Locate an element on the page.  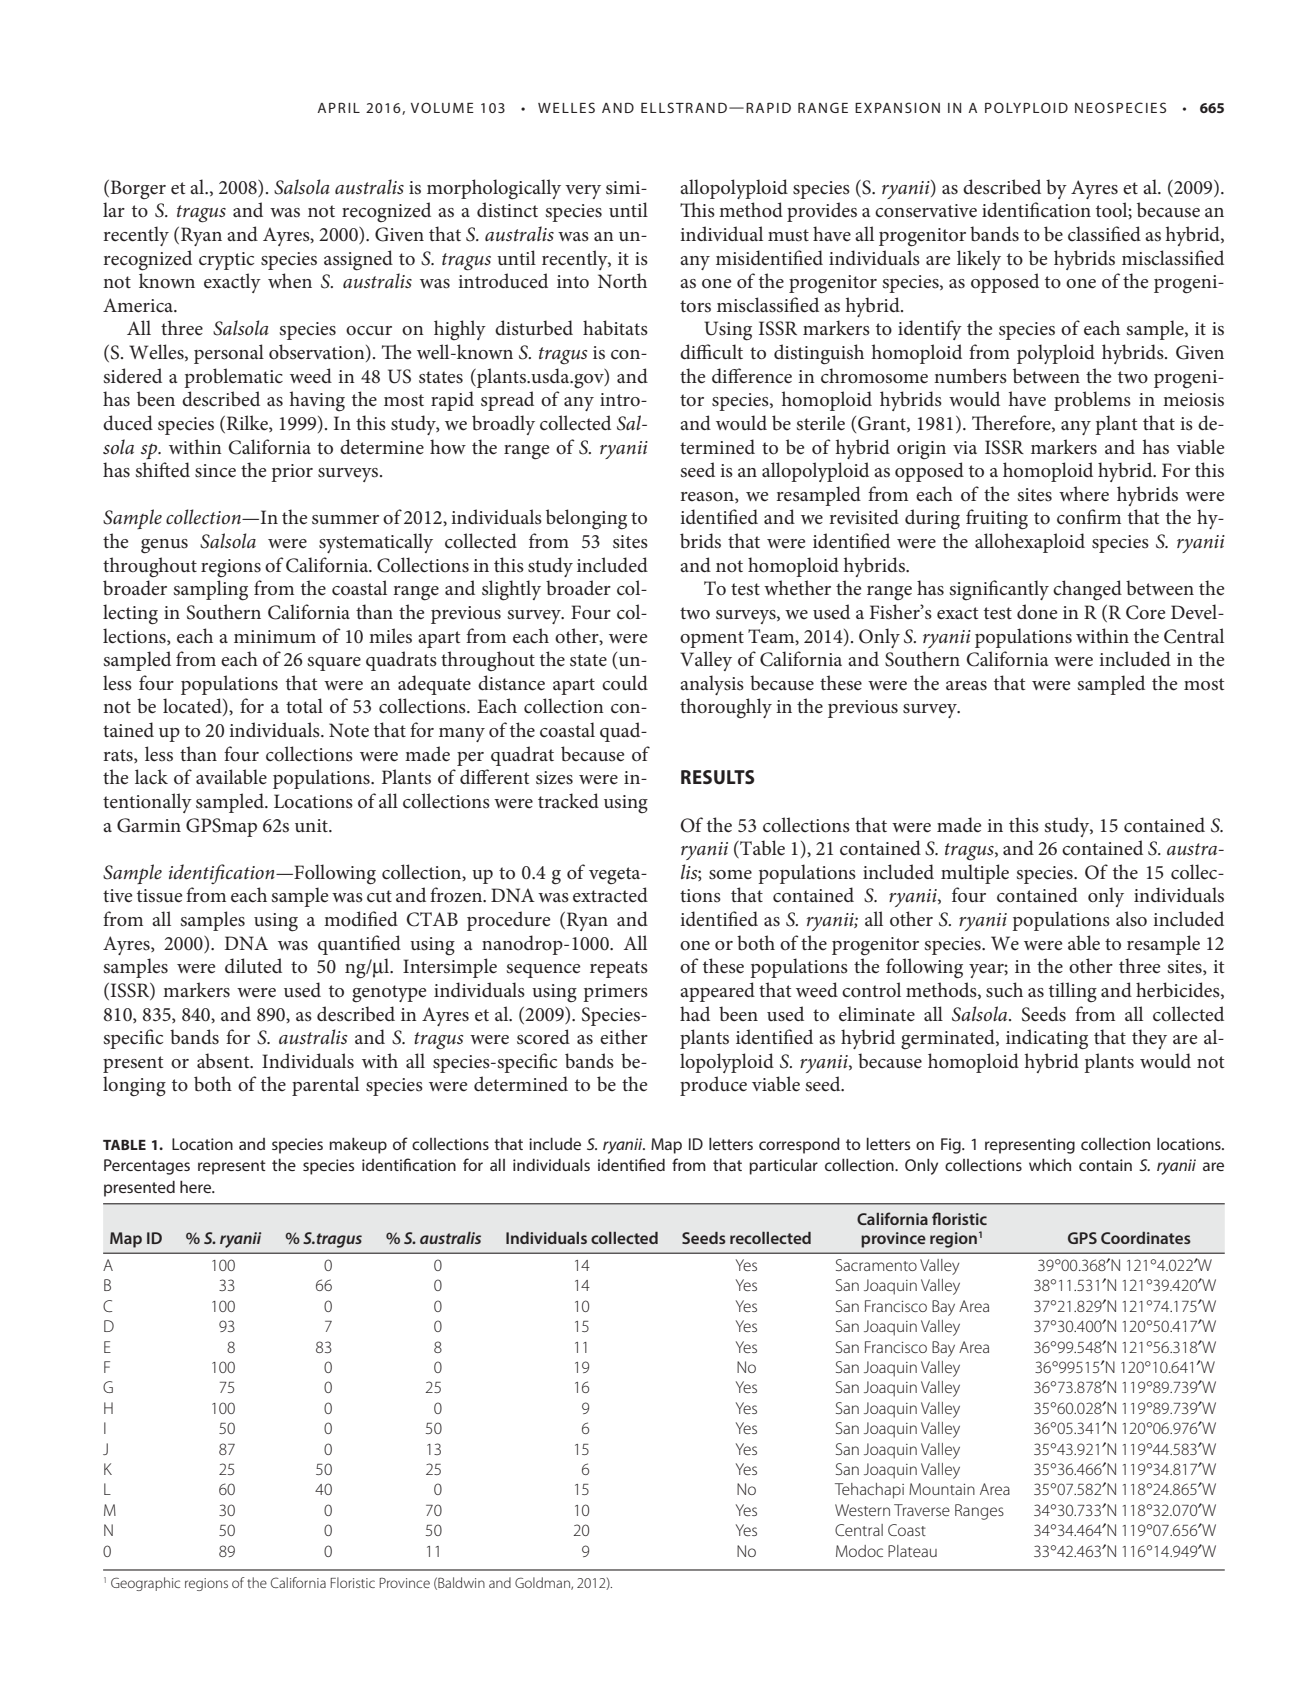
extracted is located at coordinates (610, 894).
